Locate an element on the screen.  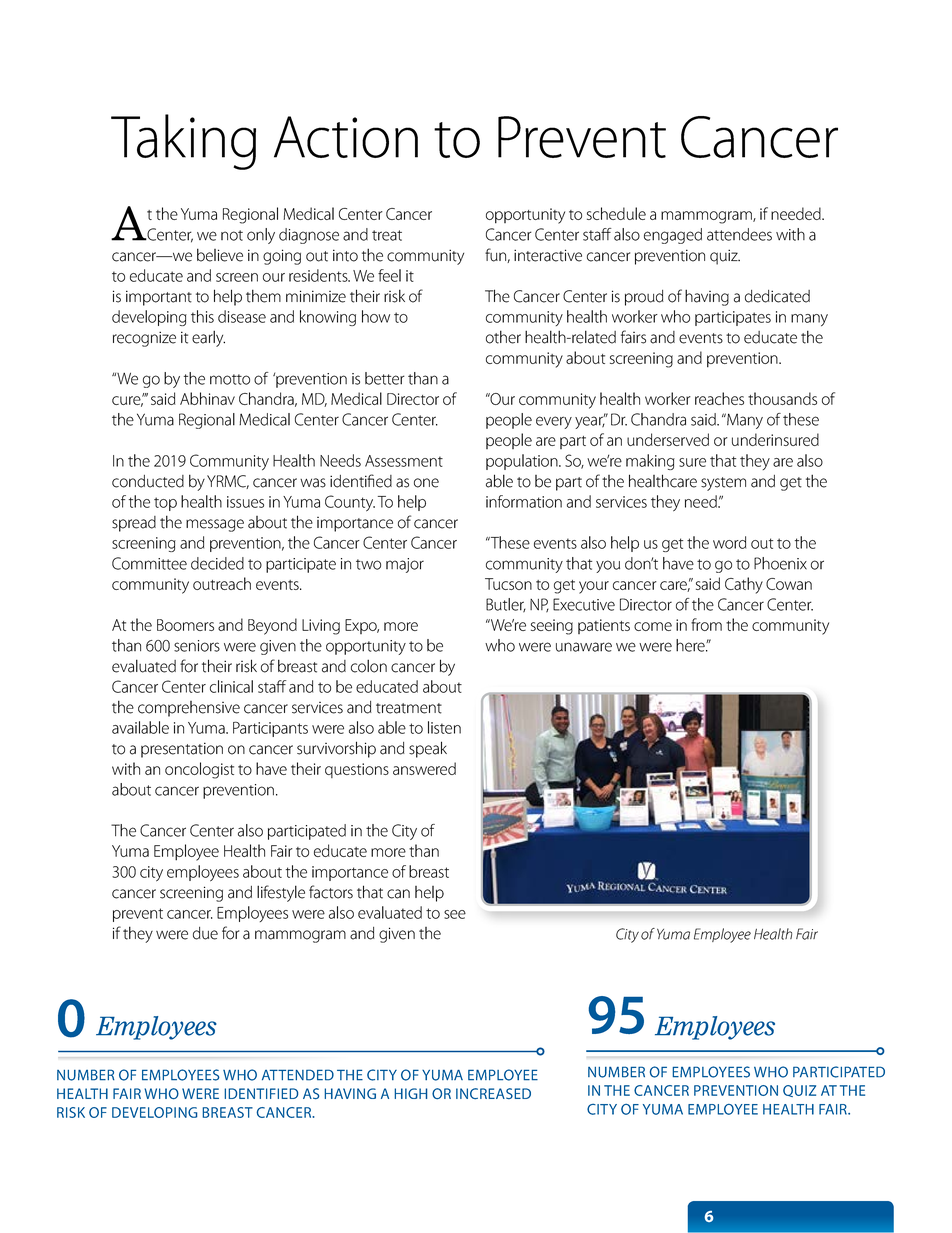
INCREASED is located at coordinates (493, 1093).
